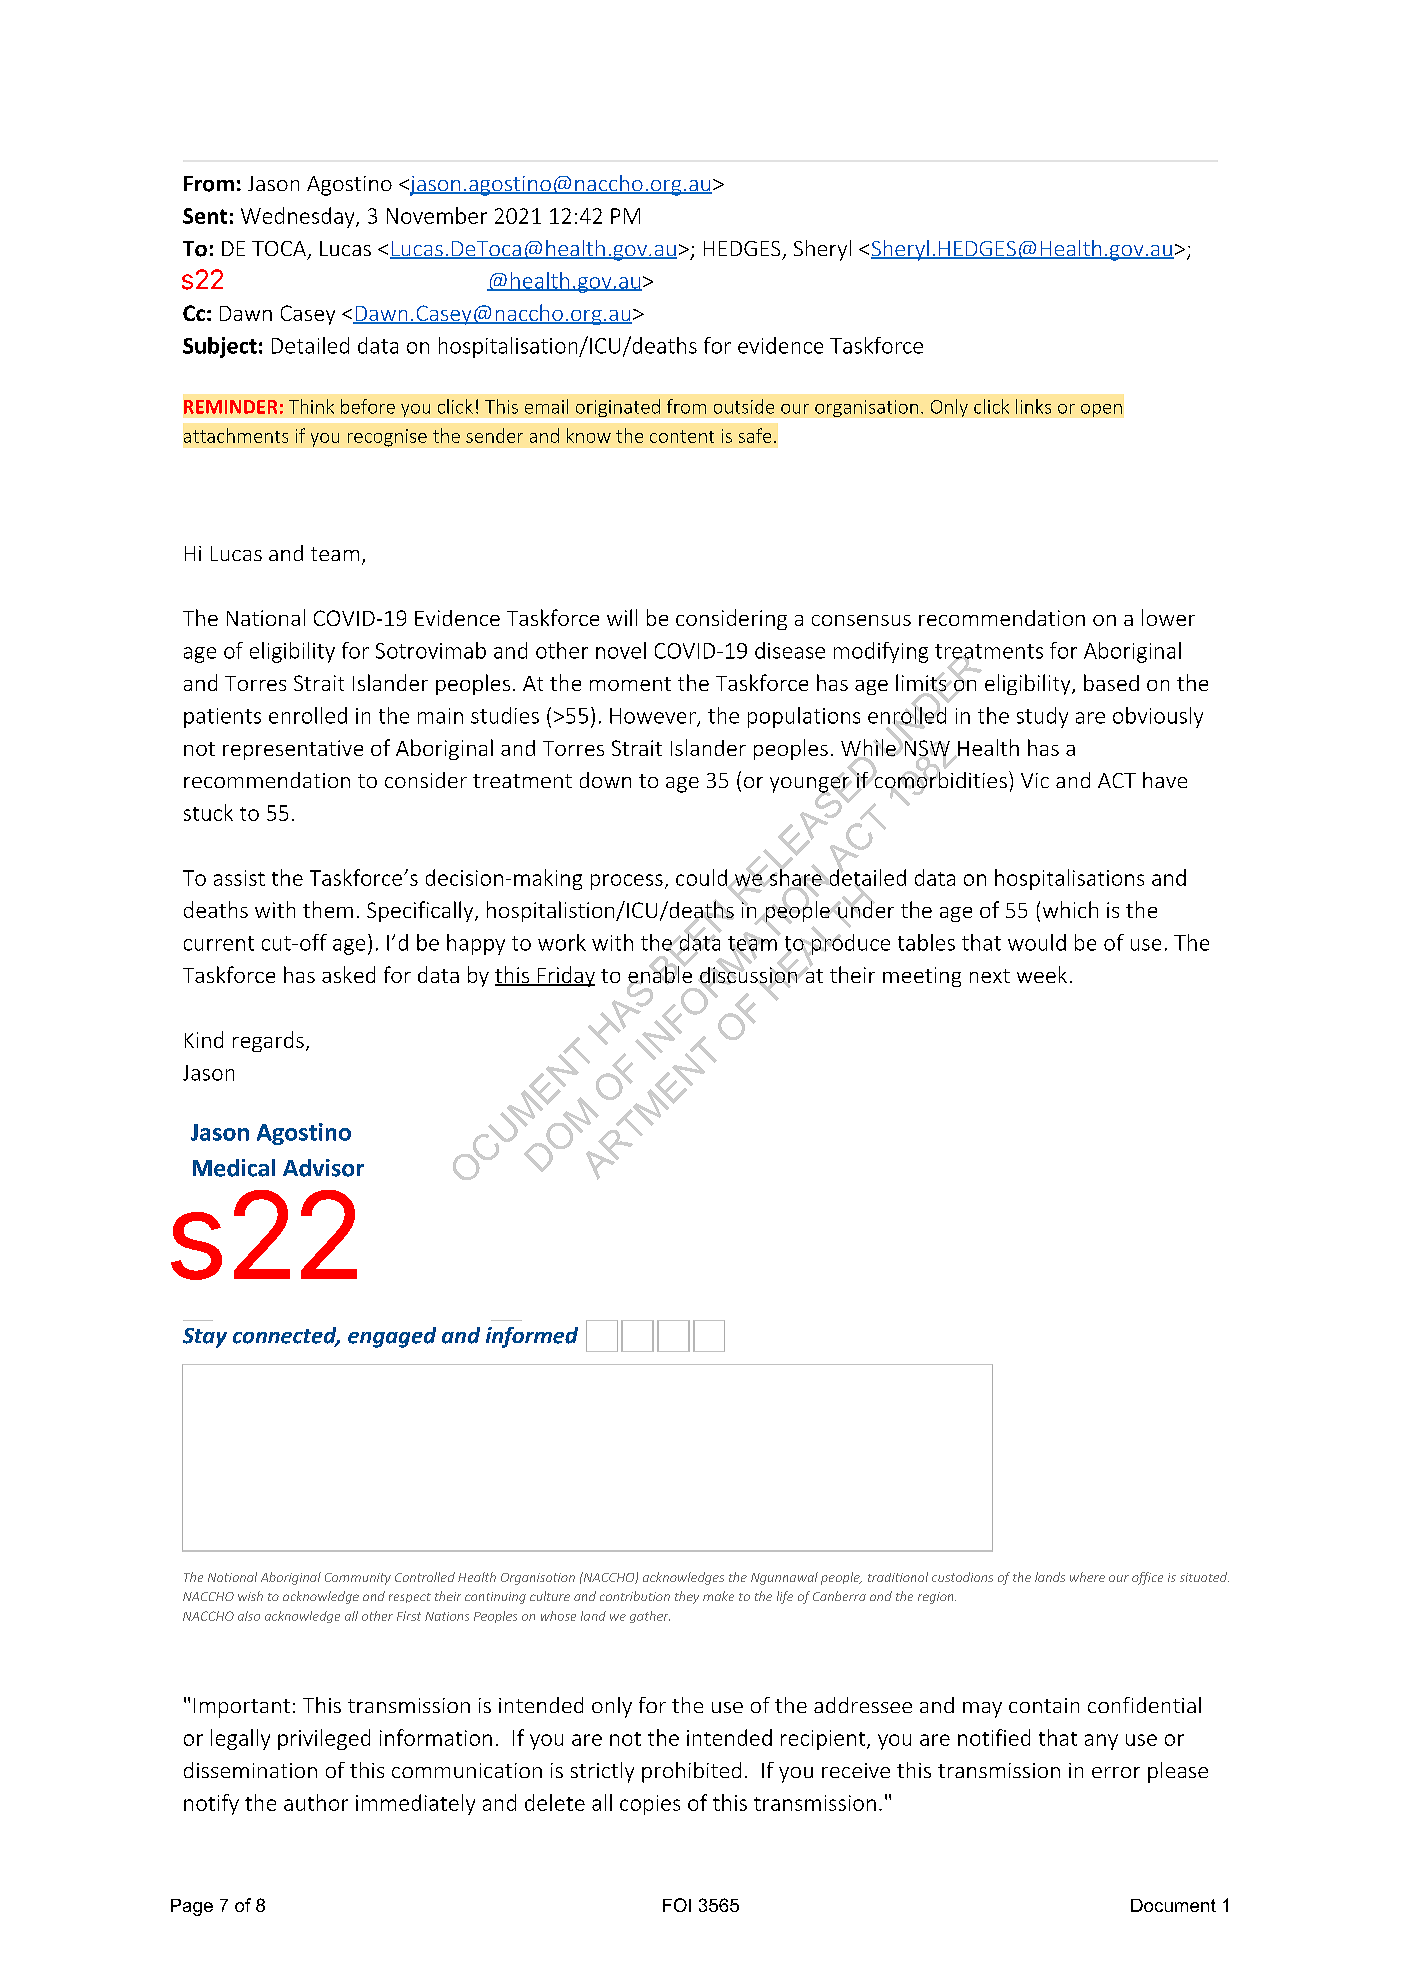  Describe the element at coordinates (1087, 1577) in the page. I see `where` at that location.
